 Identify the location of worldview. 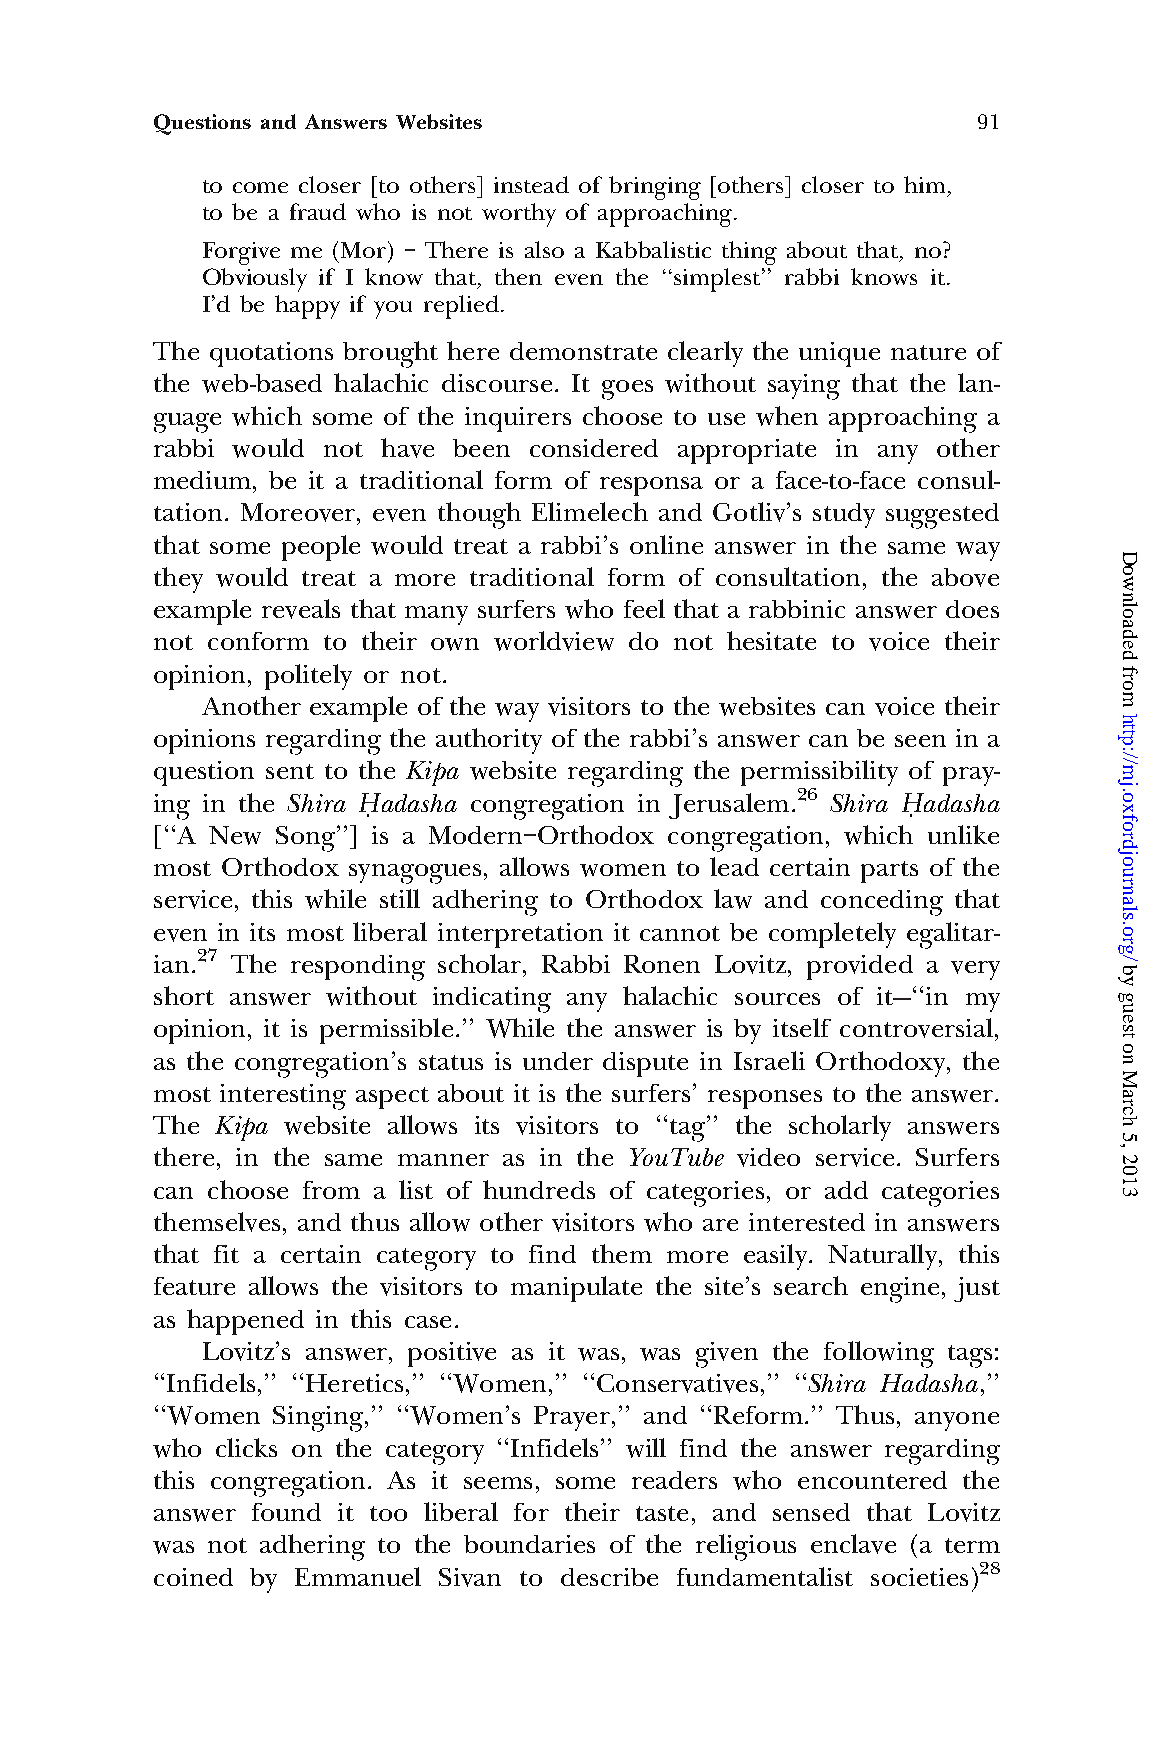
(554, 641).
